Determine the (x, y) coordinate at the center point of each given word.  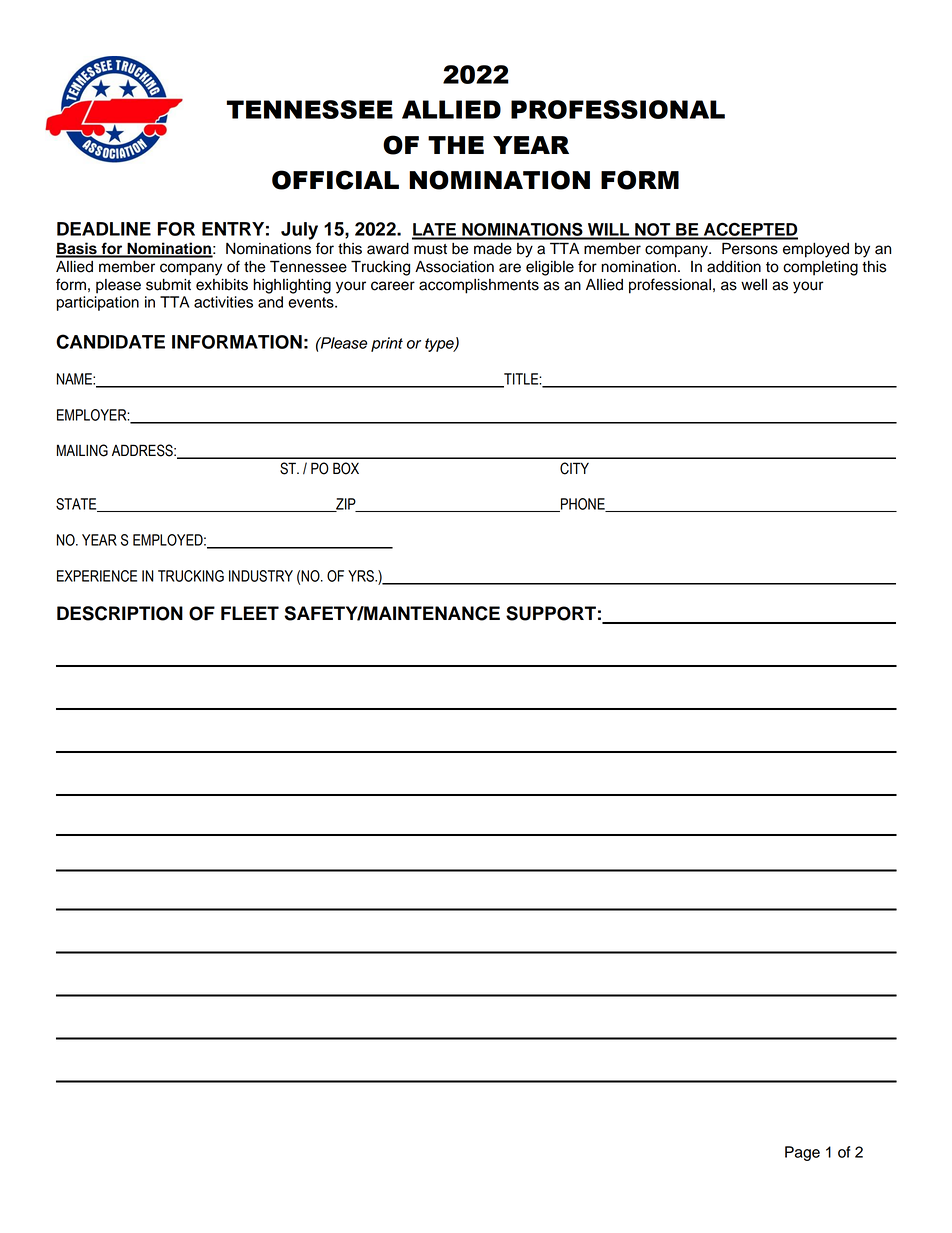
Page (802, 1153)
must (430, 249)
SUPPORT (551, 613)
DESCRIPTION (120, 613)
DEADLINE (104, 229)
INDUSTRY (261, 576)
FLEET (250, 613)
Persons (750, 248)
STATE (77, 505)
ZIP (346, 505)
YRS (362, 576)
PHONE (583, 505)
